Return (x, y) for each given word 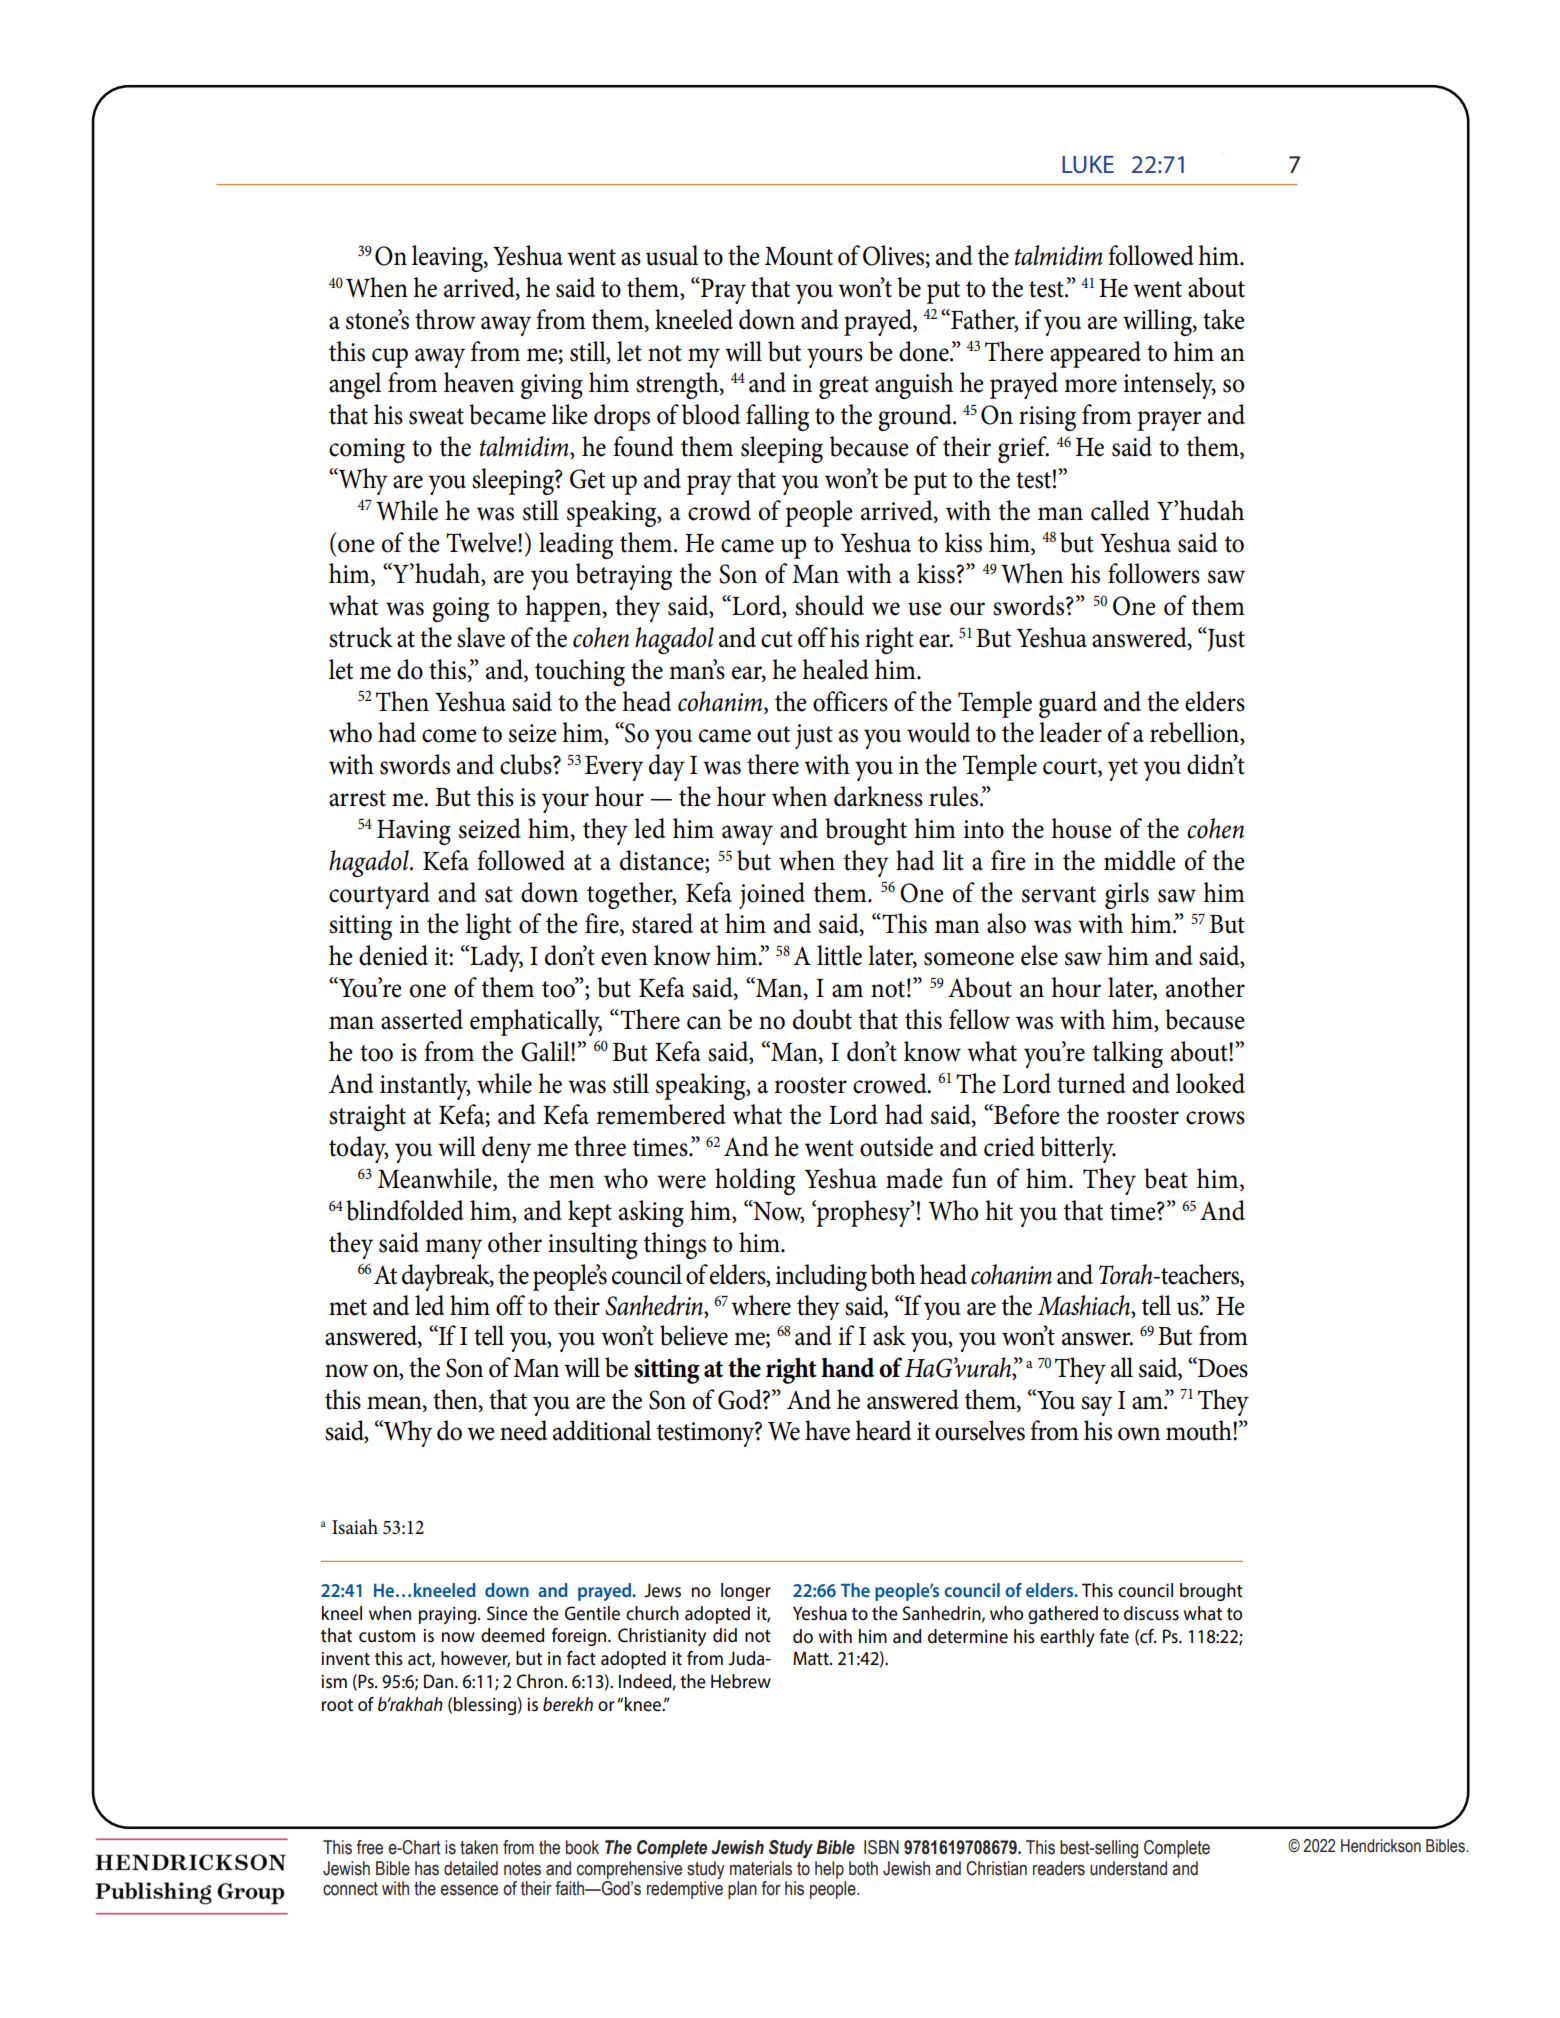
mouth (1200, 1430)
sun (621, 925)
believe (694, 1335)
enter (1021, 725)
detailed (471, 1868)
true (1218, 761)
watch (435, 1242)
